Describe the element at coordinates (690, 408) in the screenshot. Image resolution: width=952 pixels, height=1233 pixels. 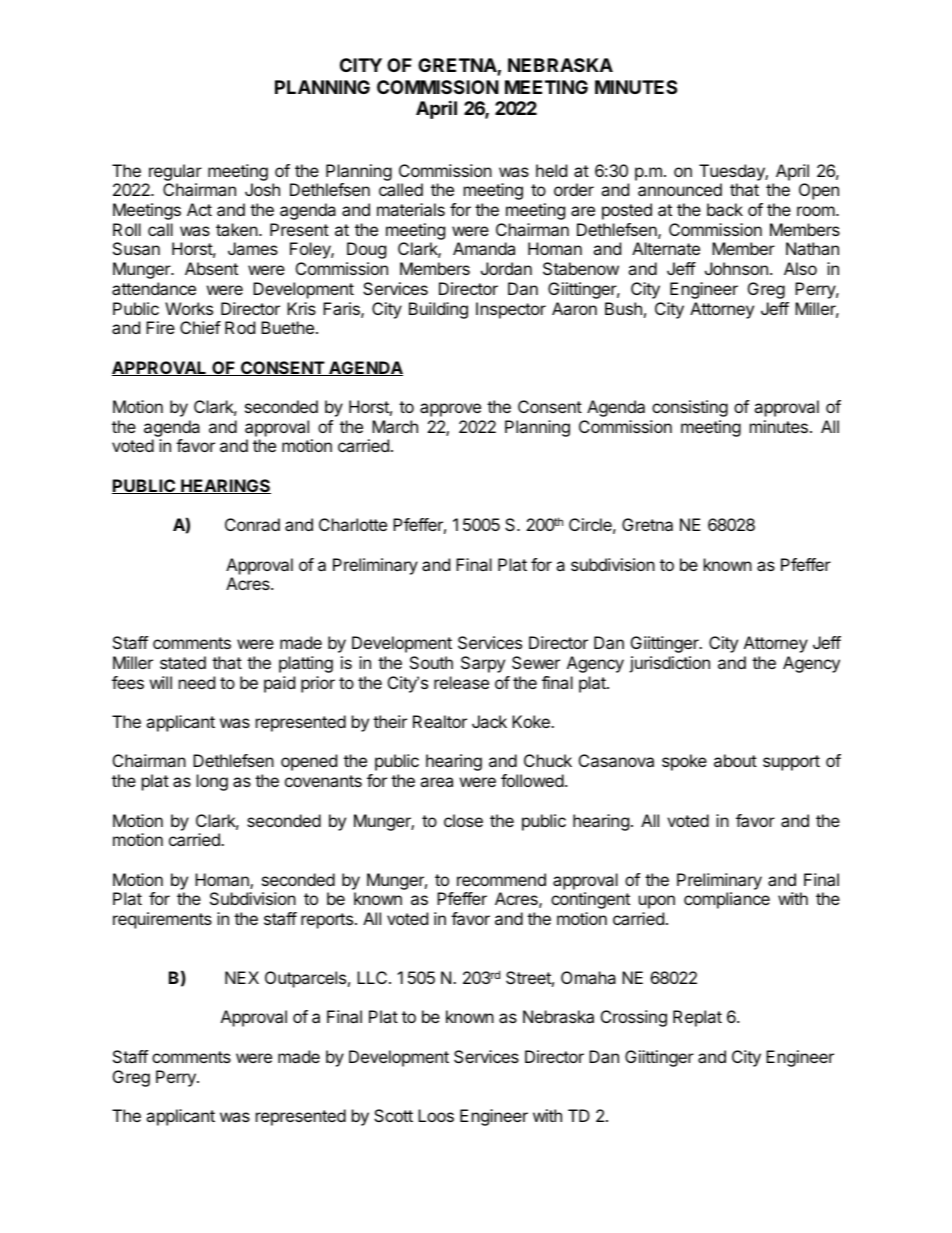
I see `consisting` at that location.
